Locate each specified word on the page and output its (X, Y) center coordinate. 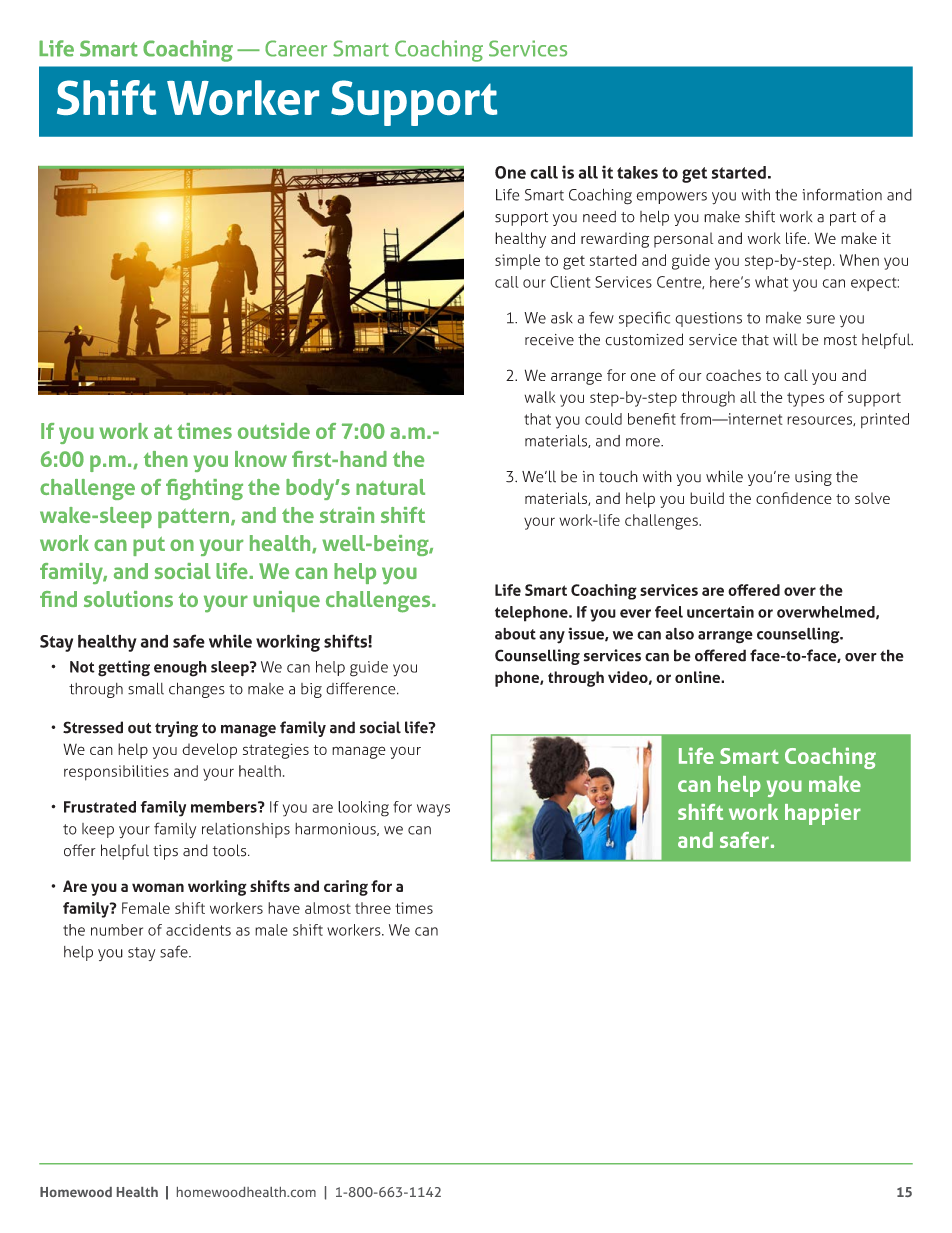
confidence (794, 498)
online (698, 677)
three (373, 908)
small (146, 688)
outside (274, 431)
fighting (204, 489)
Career (296, 48)
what (771, 282)
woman (158, 887)
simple (517, 262)
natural (390, 487)
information (842, 194)
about (515, 634)
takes (637, 172)
